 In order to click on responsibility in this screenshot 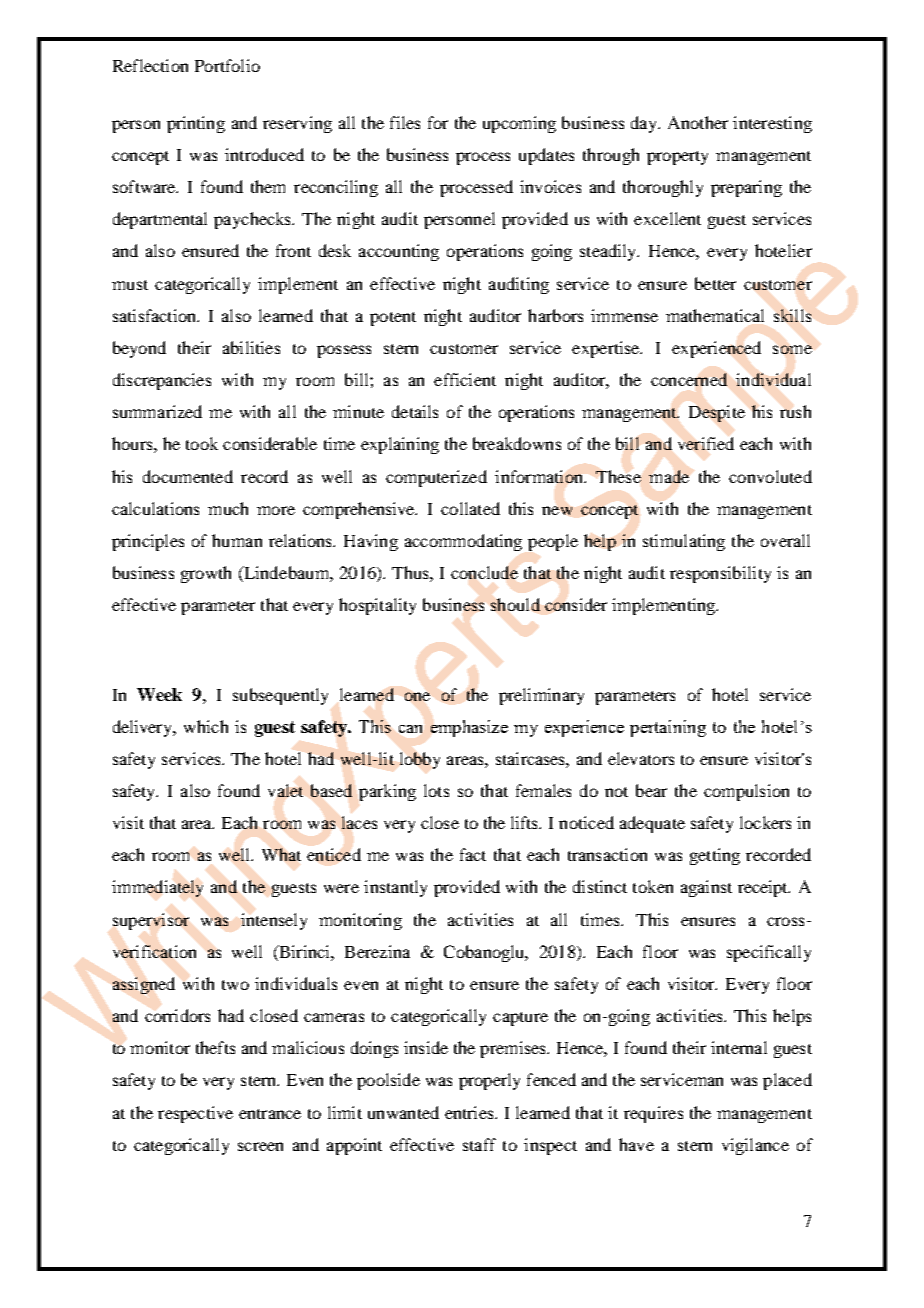, I will do `click(720, 574)`.
